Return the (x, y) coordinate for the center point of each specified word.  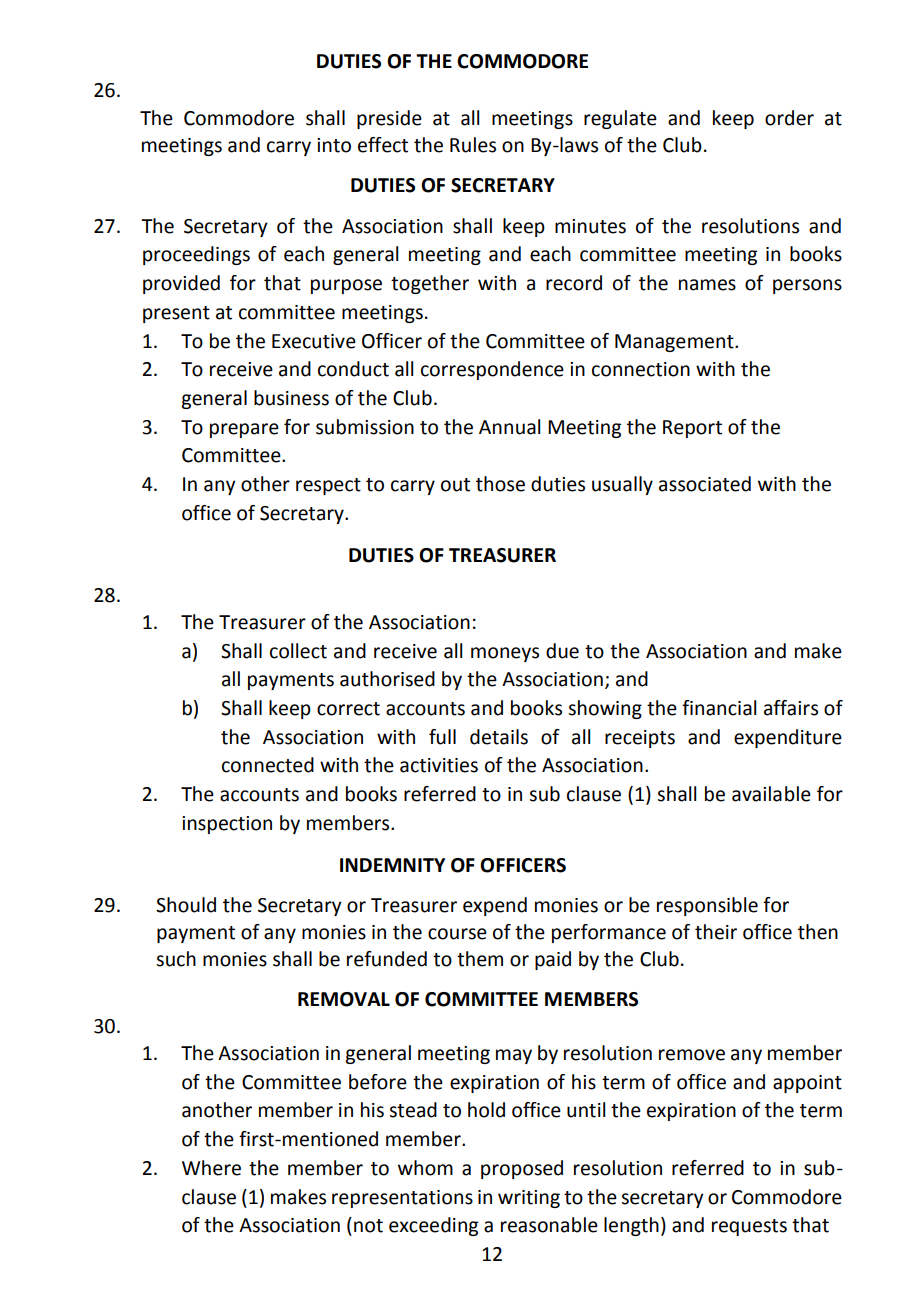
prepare (244, 430)
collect (298, 651)
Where (211, 1168)
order (789, 118)
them (480, 959)
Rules (473, 145)
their (716, 932)
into (334, 145)
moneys (505, 654)
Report (692, 429)
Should (186, 905)
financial (719, 708)
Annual (509, 427)
